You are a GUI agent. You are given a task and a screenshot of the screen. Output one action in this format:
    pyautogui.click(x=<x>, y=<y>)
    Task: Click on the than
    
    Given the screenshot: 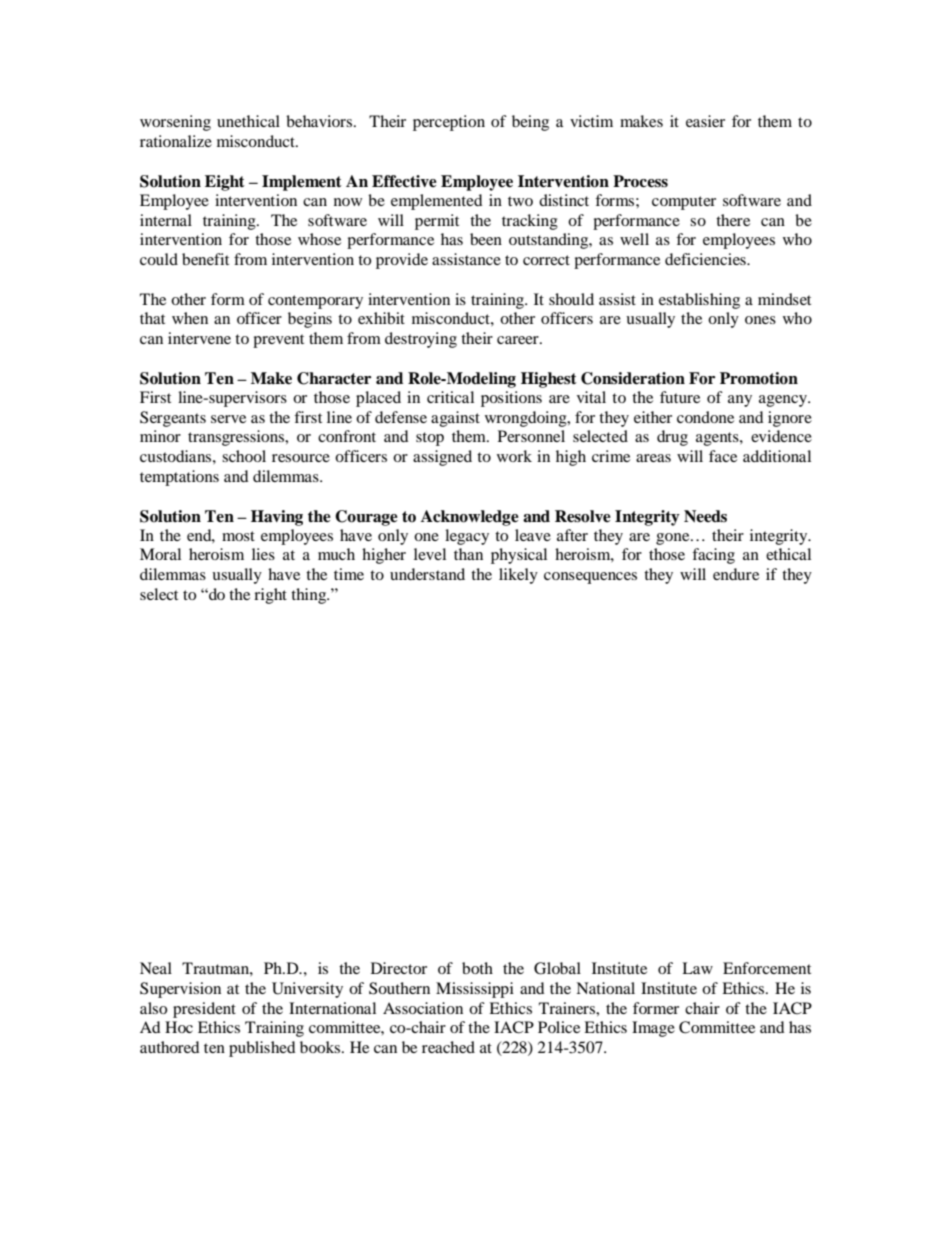 What is the action you would take?
    pyautogui.click(x=468, y=554)
